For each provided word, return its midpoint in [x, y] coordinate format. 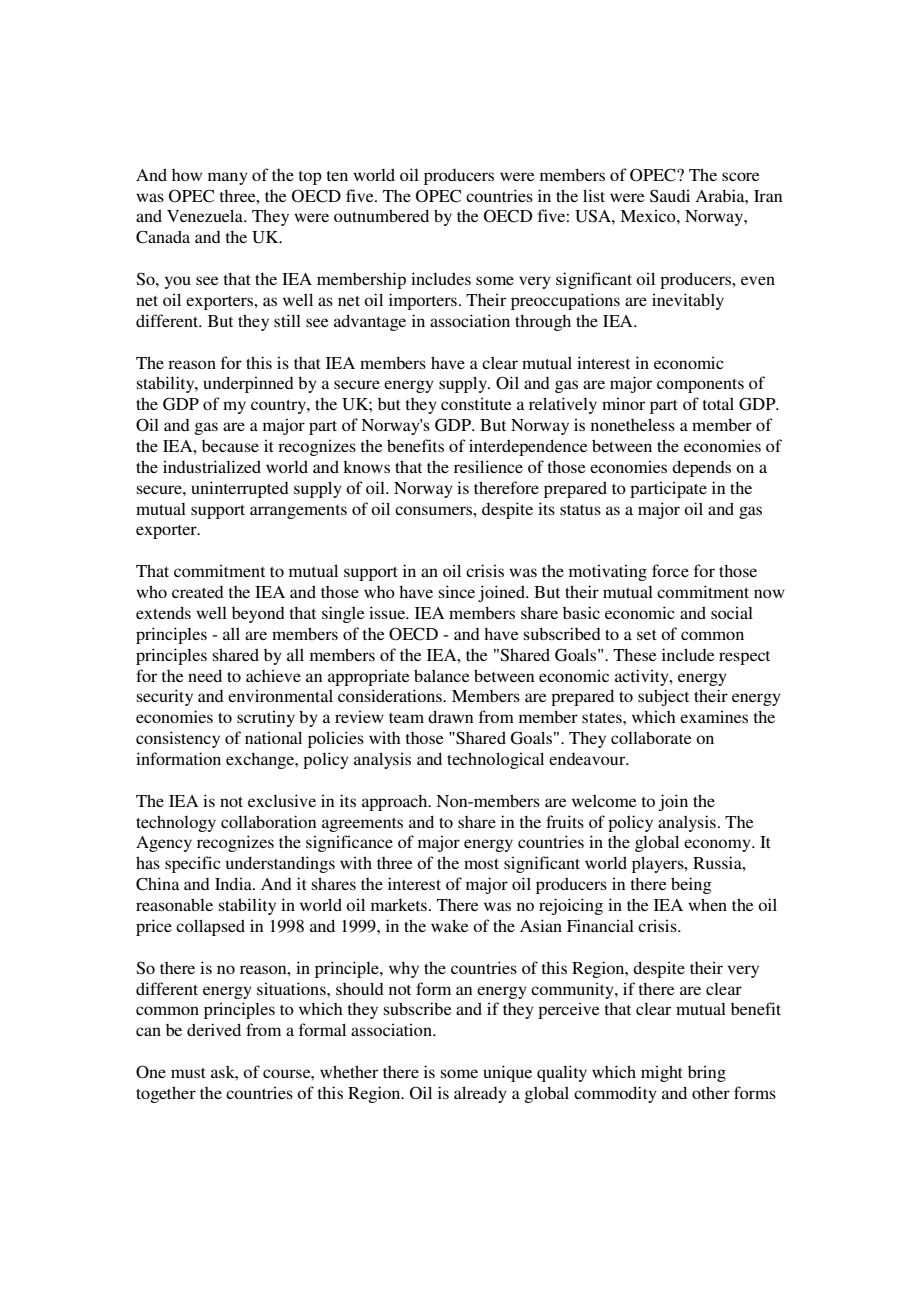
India [234, 883]
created [198, 592]
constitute [476, 403]
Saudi [670, 196]
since [457, 591]
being [691, 885]
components [700, 386]
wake [450, 925]
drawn [450, 716]
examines [714, 716]
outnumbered [381, 215]
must [188, 1073]
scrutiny [266, 718]
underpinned [248, 384]
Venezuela [206, 215]
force [670, 570]
